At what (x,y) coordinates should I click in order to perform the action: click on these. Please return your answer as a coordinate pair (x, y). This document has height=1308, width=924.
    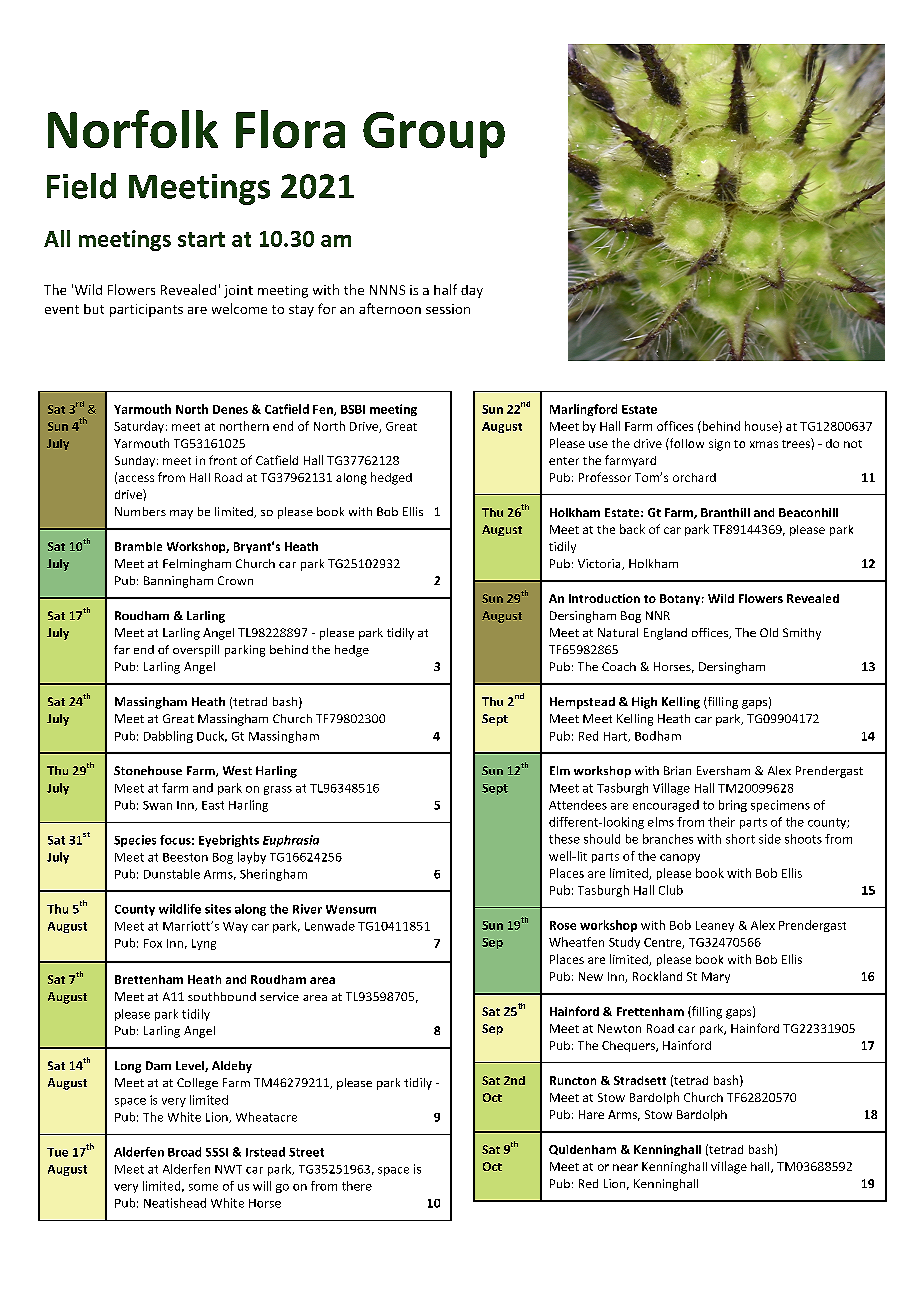
    Looking at the image, I should click on (564, 839).
